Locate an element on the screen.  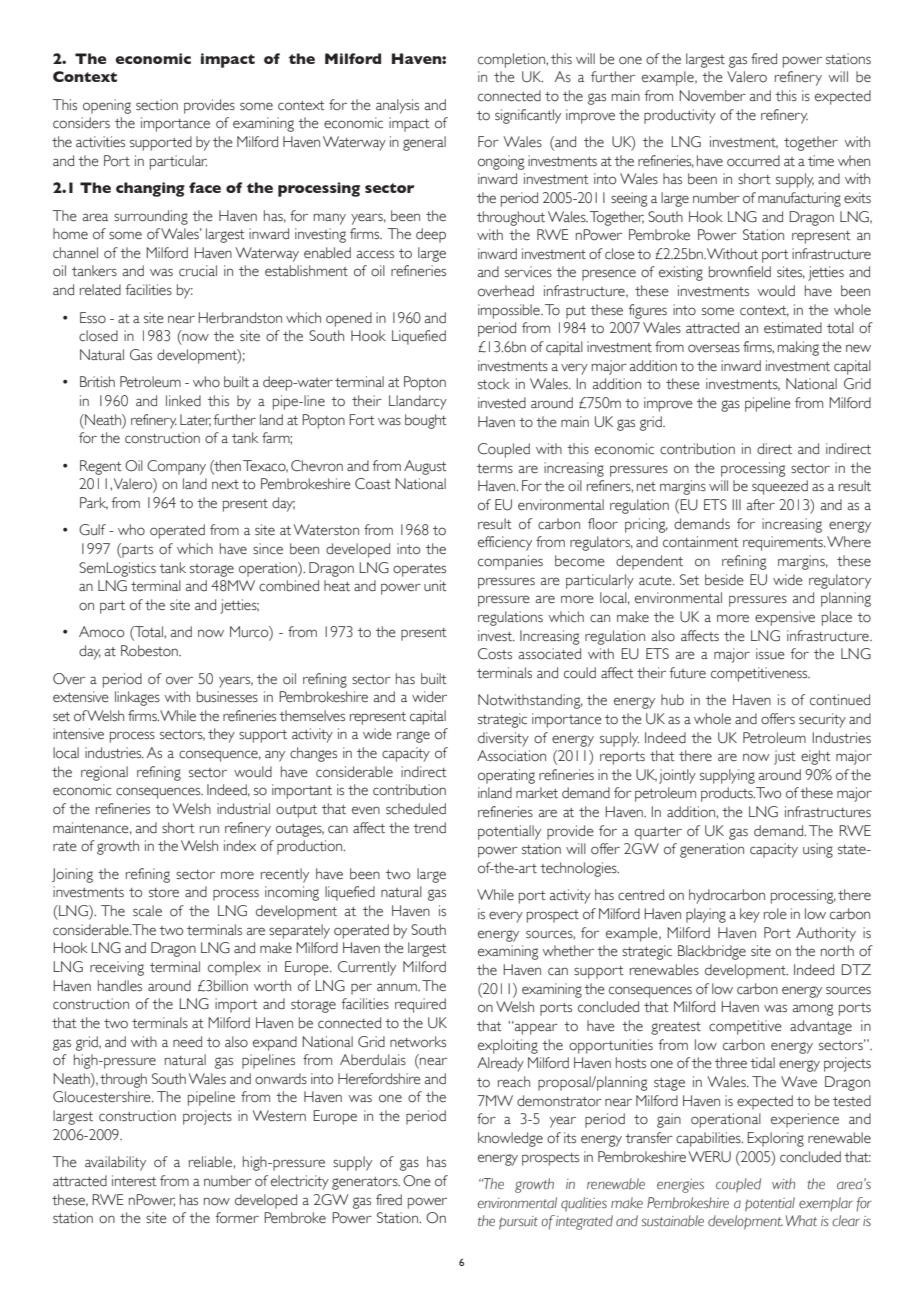
What is located at coordinates (801, 1221).
